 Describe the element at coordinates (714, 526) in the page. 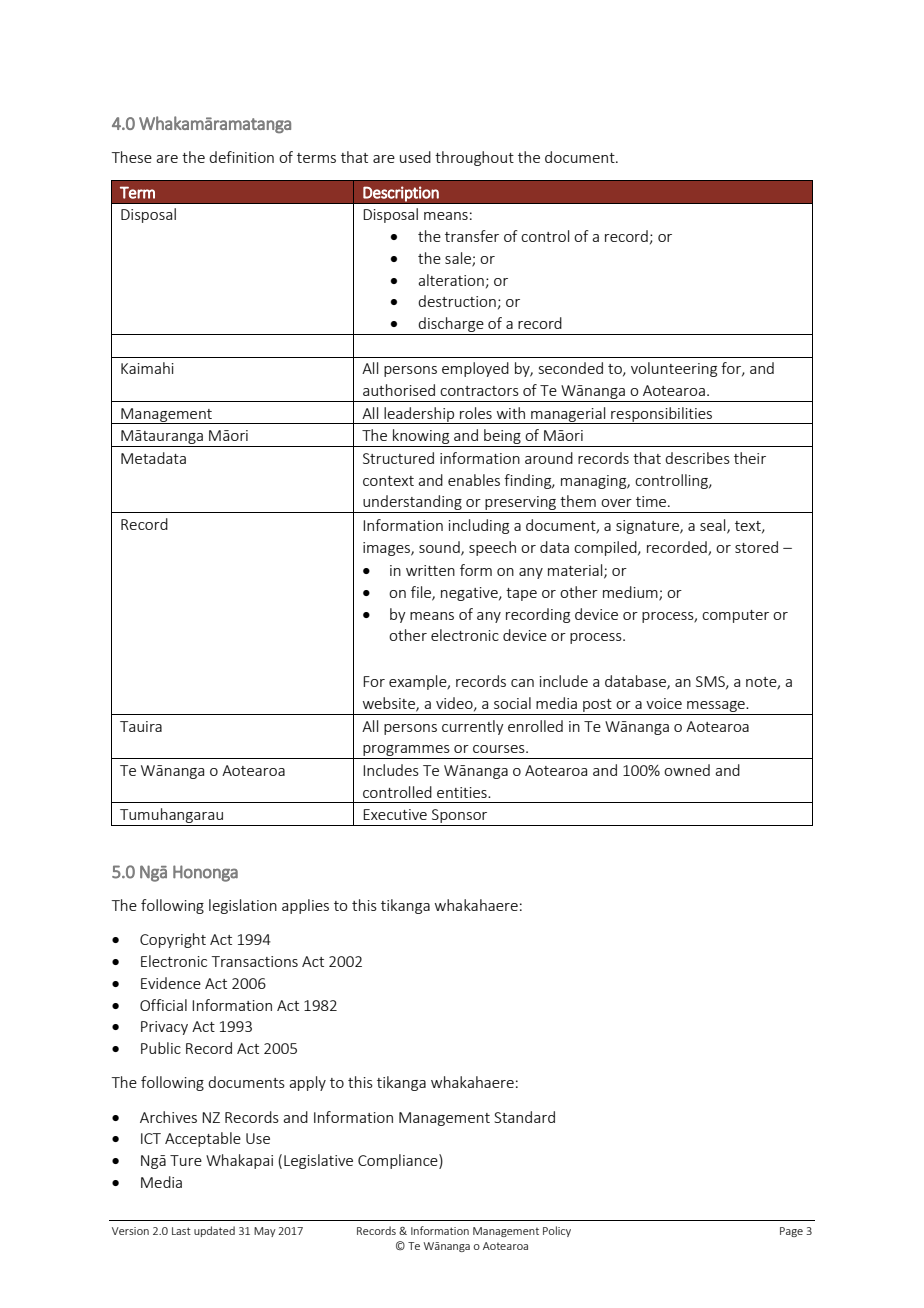

I see `seal` at that location.
